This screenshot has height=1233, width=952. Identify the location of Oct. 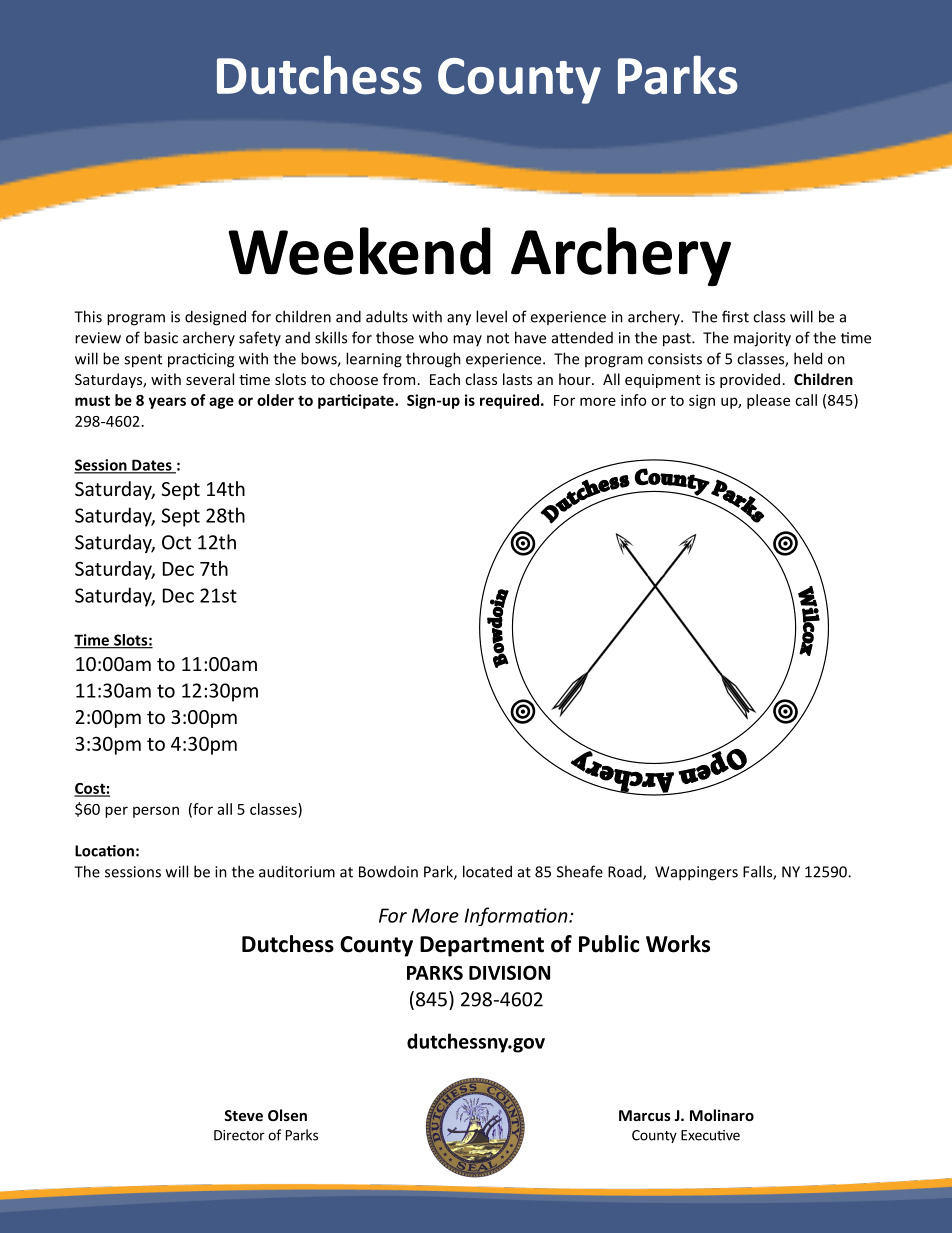
(176, 542).
